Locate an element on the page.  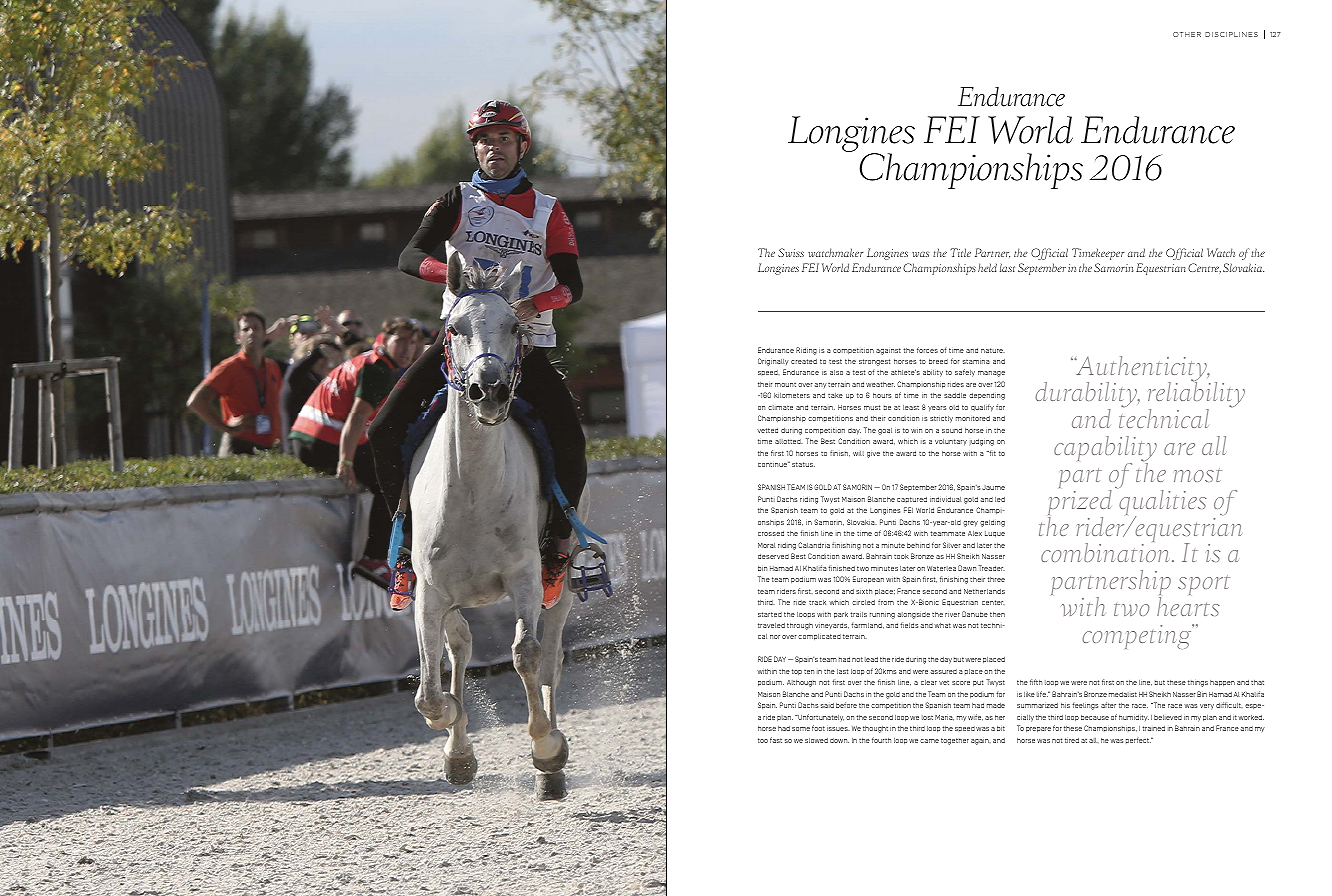
sport is located at coordinates (1204, 585).
